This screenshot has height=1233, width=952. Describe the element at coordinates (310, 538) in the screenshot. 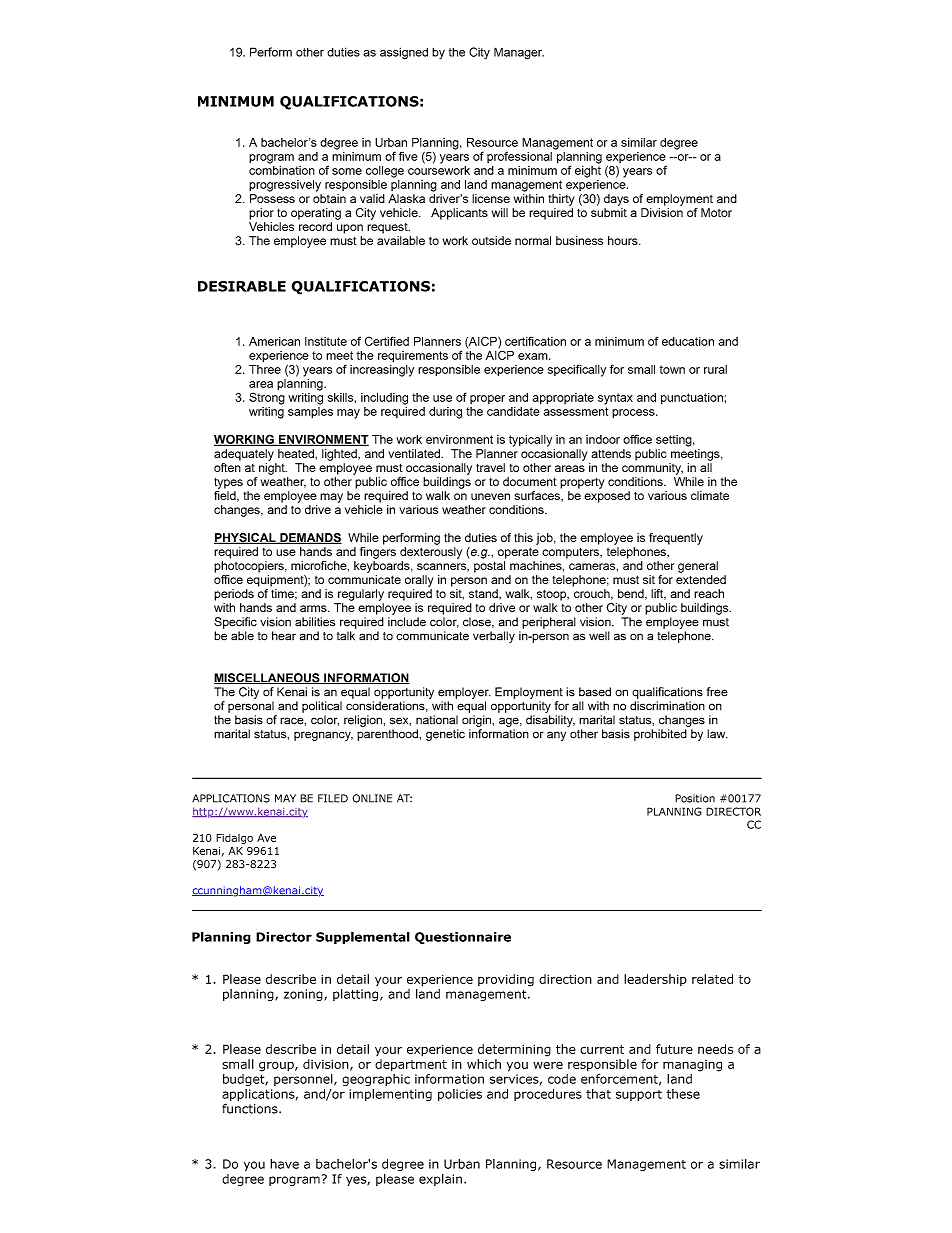

I see `DEMANDS` at that location.
